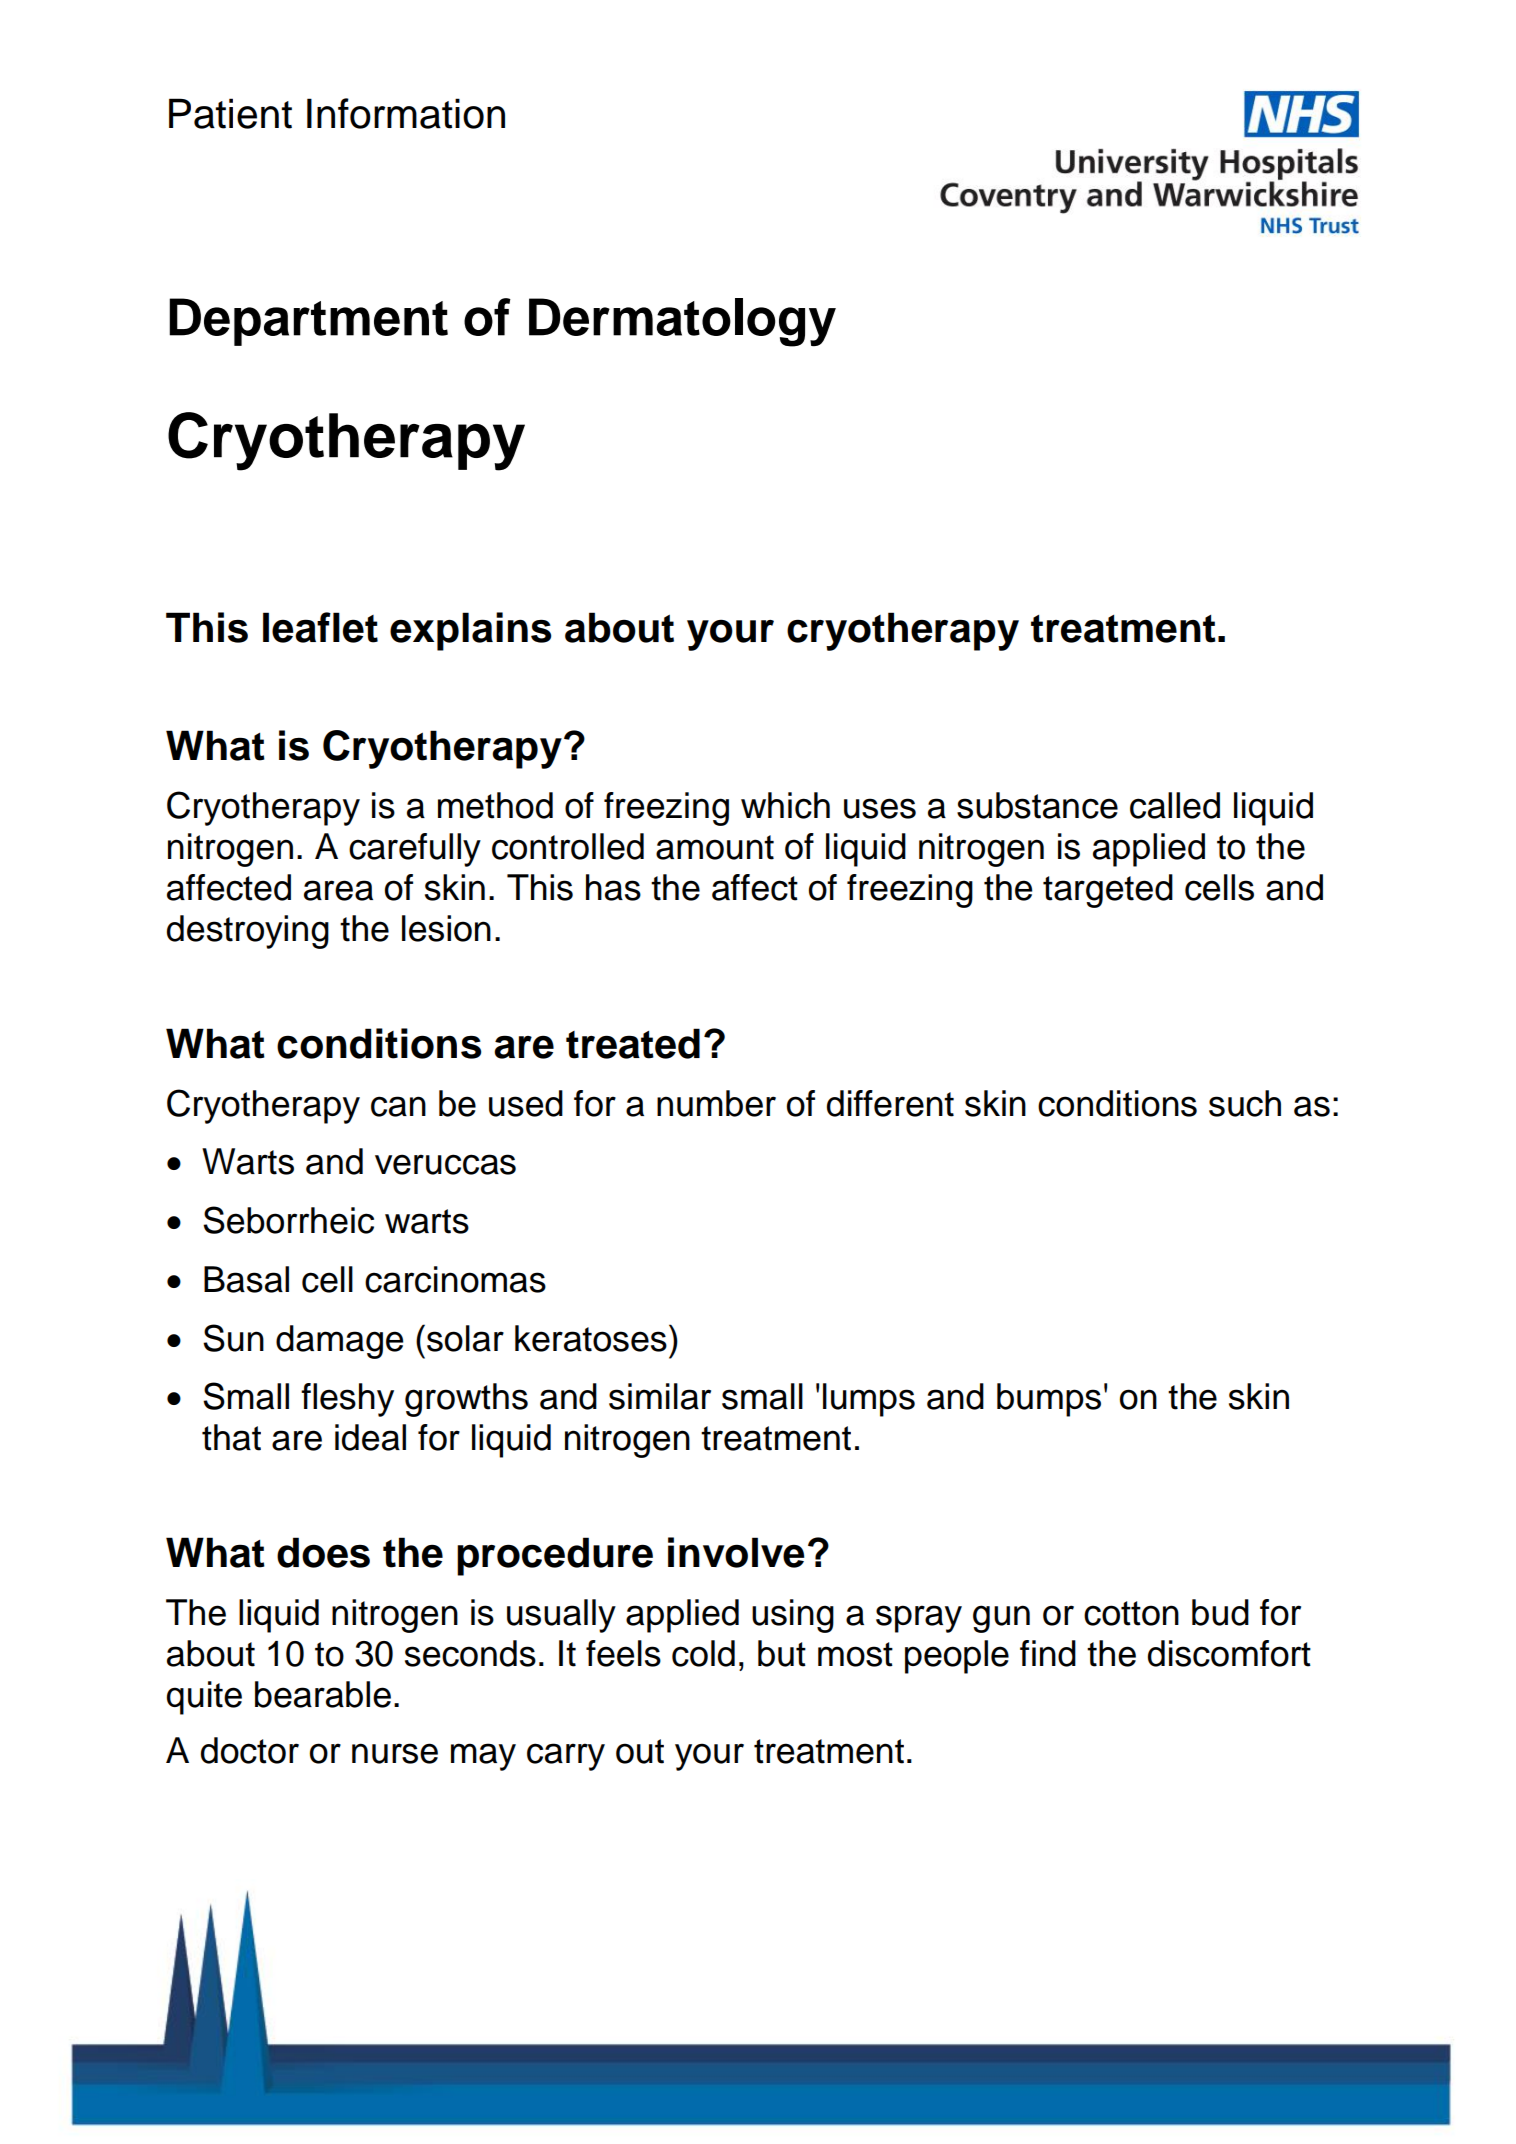  Describe the element at coordinates (1175, 805) in the document. I see `called` at that location.
